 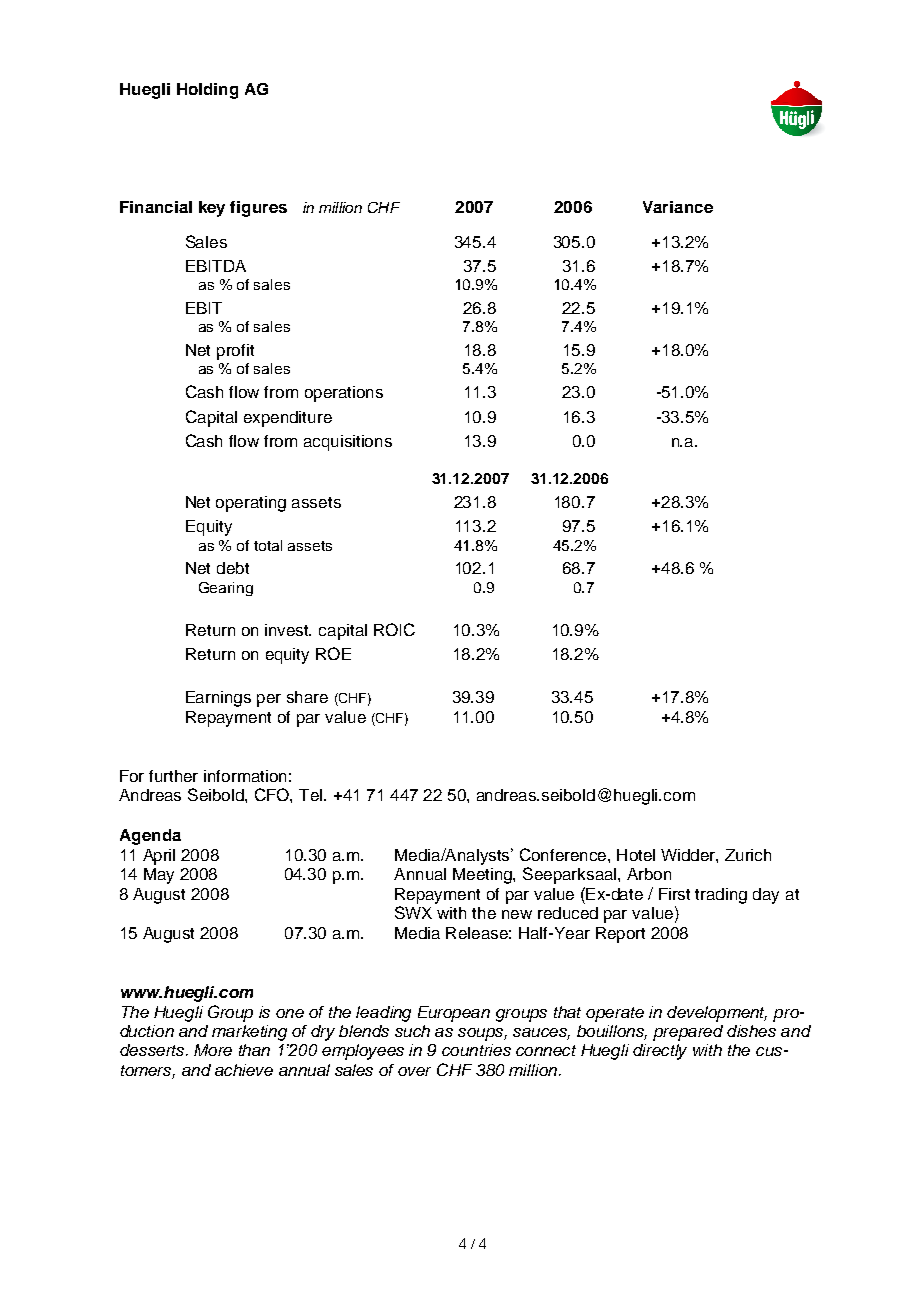 What do you see at coordinates (678, 207) in the image?
I see `Variance` at bounding box center [678, 207].
